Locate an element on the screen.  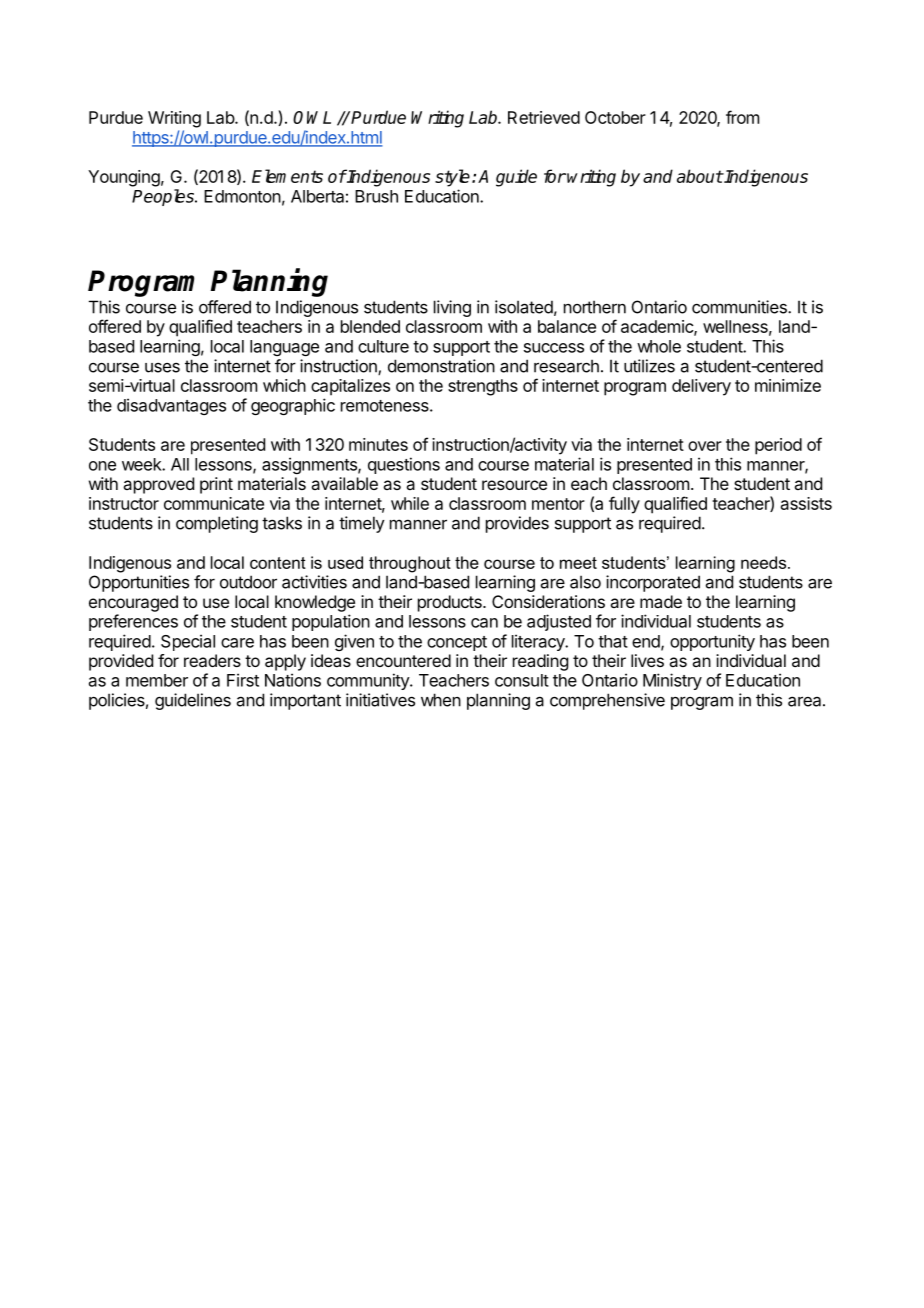
Peoples is located at coordinates (164, 197).
